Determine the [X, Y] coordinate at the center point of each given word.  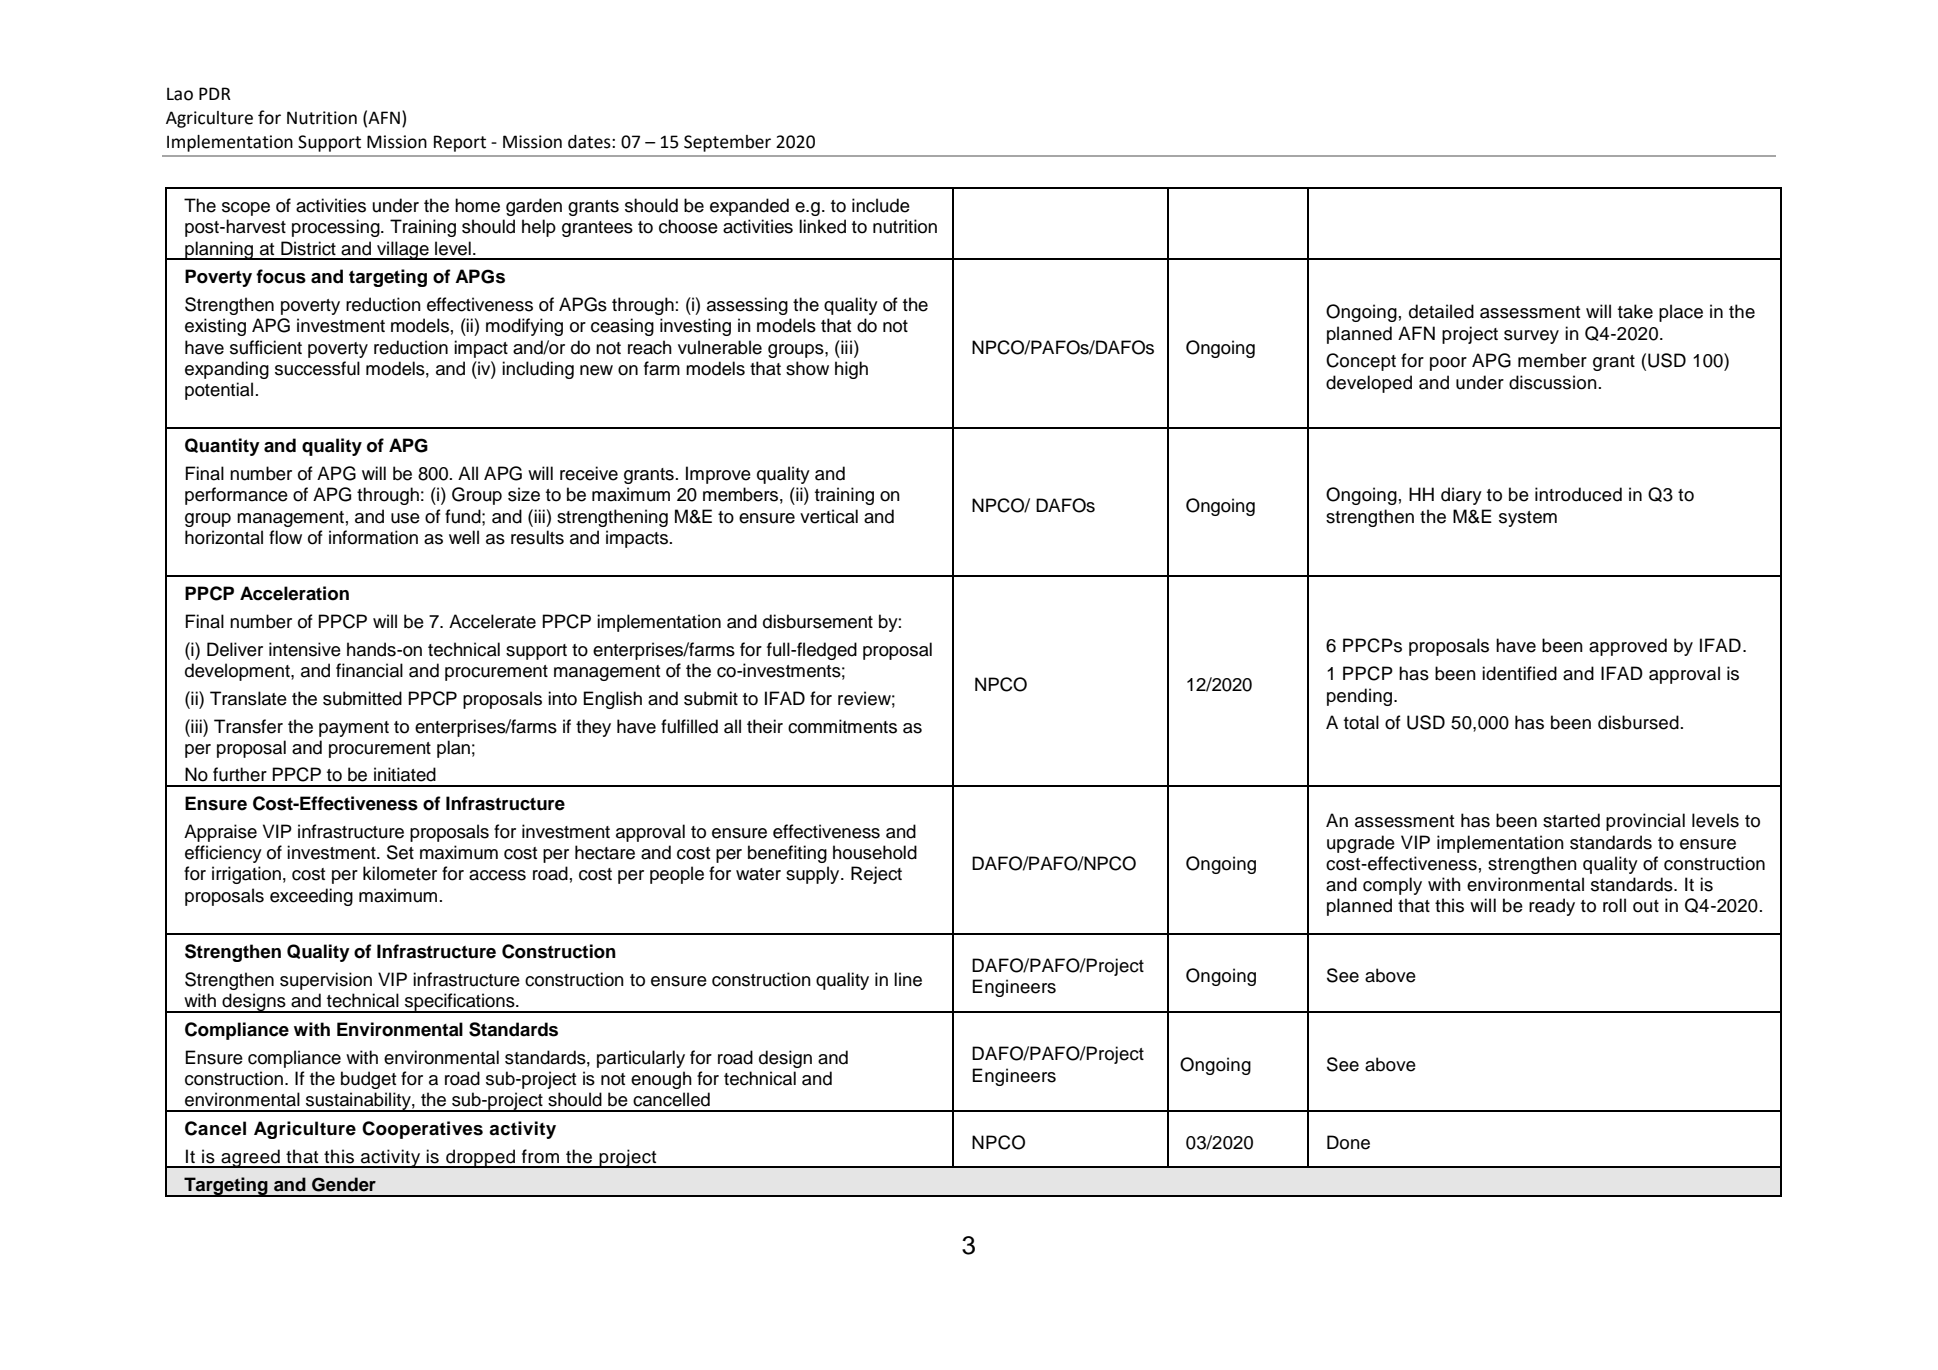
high [851, 370]
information [373, 537]
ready [1552, 907]
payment [354, 729]
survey [1531, 337]
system [1528, 519]
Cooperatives [422, 1130]
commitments [842, 726]
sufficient [266, 347]
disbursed [1638, 722]
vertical [829, 516]
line [908, 979]
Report [460, 143]
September [727, 143]
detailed [1441, 311]
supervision [326, 981]
